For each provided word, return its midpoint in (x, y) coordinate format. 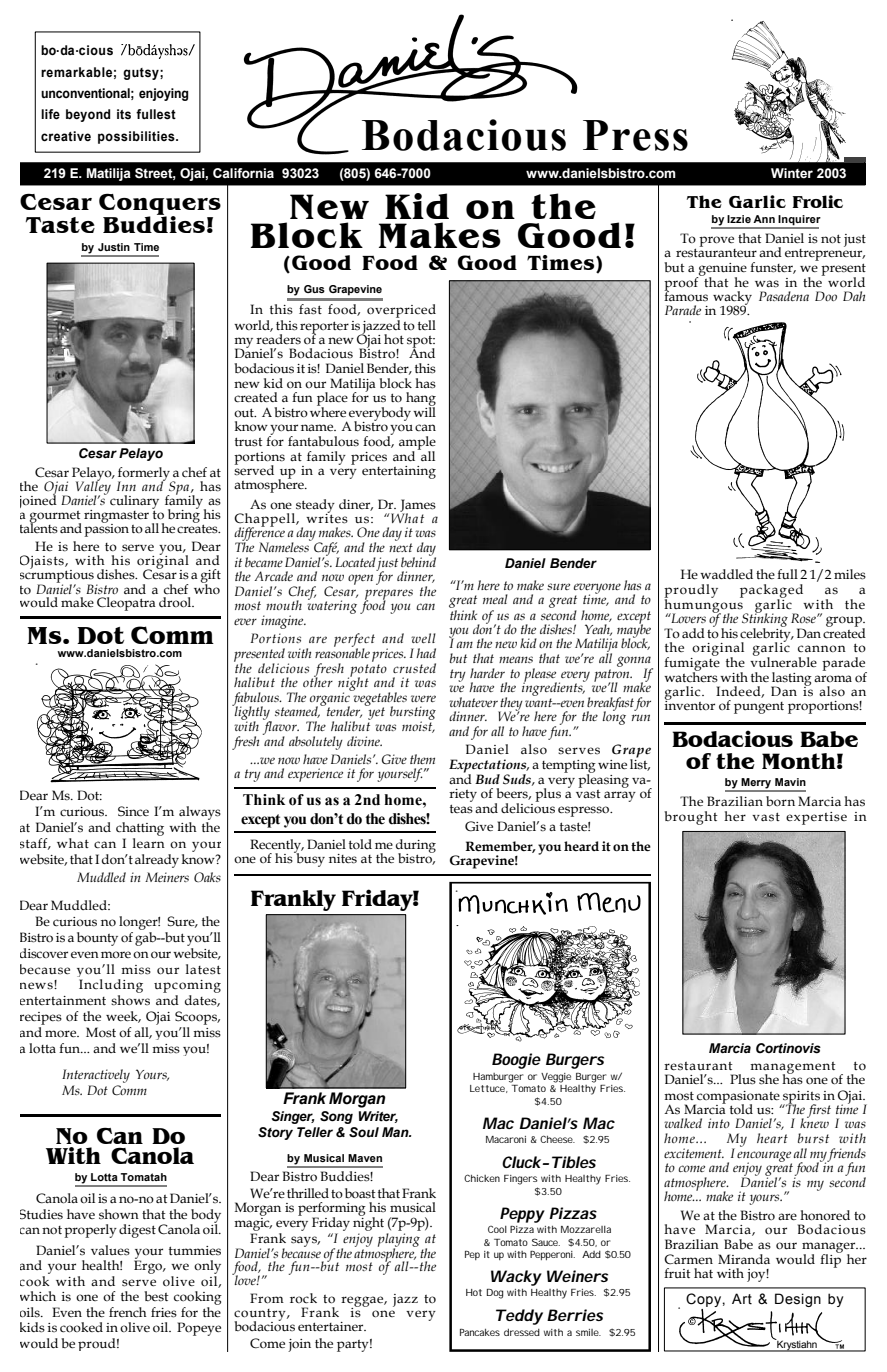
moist (418, 726)
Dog (495, 1294)
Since (133, 811)
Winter (792, 173)
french (128, 1312)
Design (798, 1300)
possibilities (137, 137)
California (243, 173)
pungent (759, 708)
